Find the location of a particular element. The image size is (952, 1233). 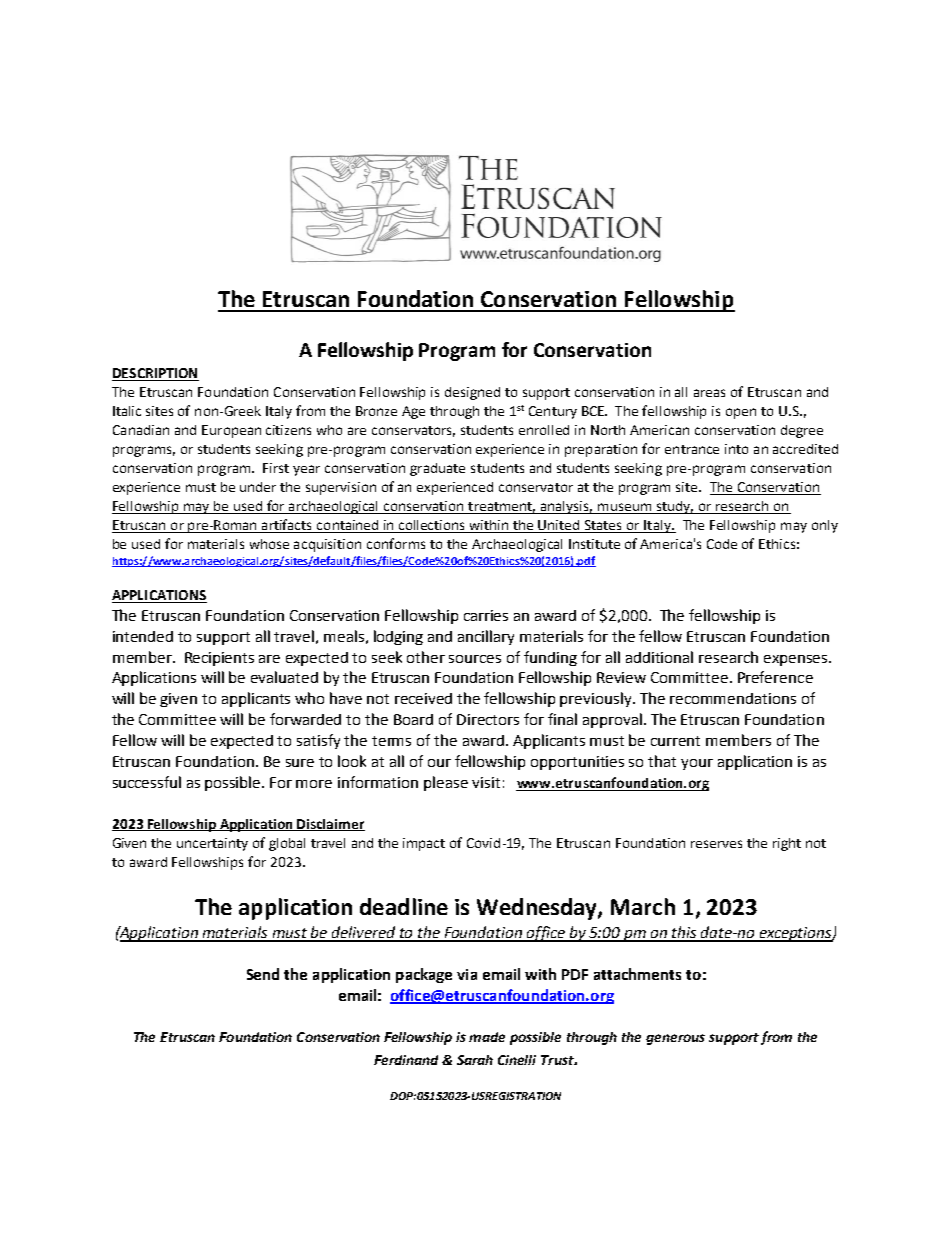

expenses is located at coordinates (795, 660).
